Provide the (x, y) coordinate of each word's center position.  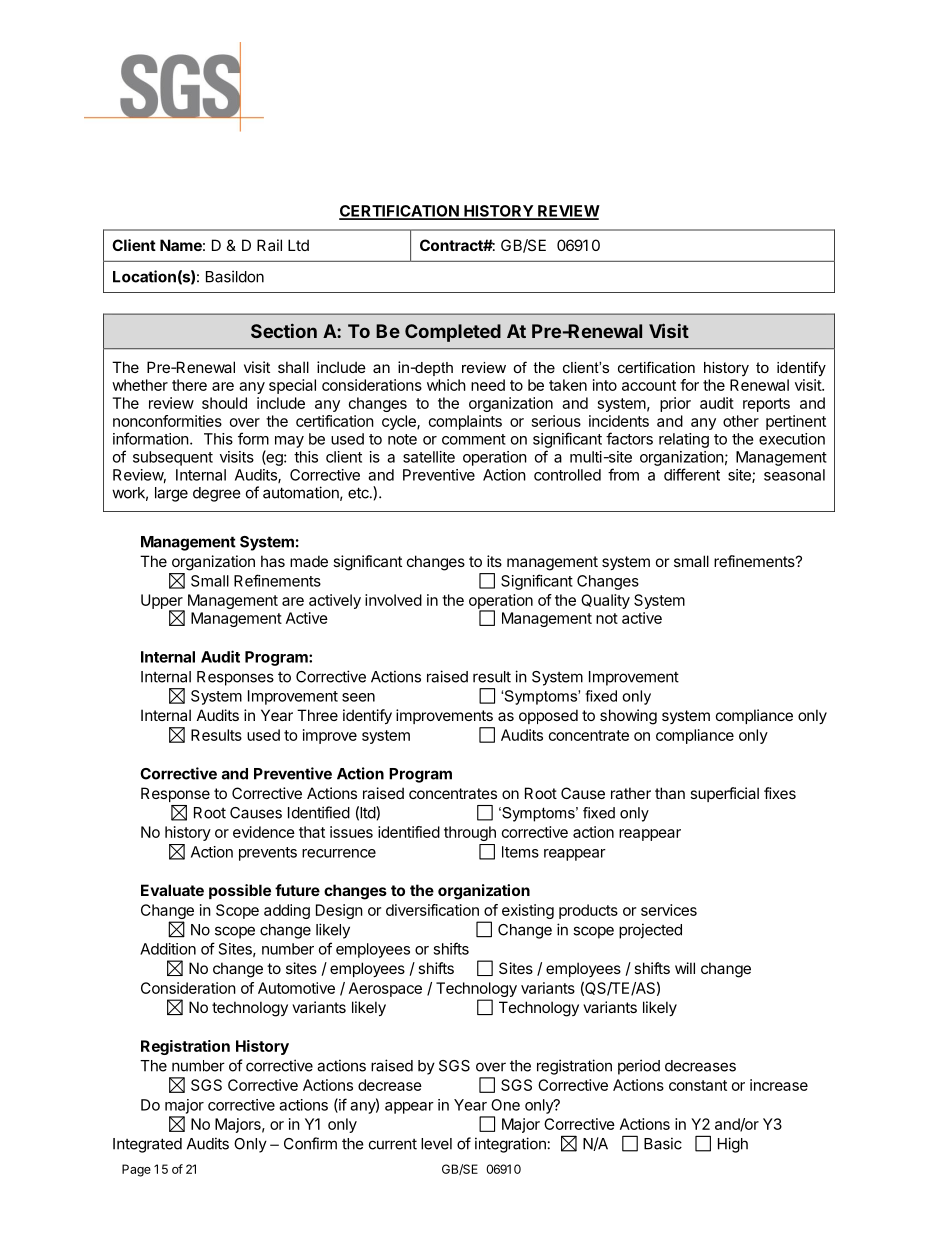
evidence (264, 832)
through (470, 833)
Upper (163, 602)
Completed (453, 333)
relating (684, 440)
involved (393, 600)
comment (474, 439)
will (685, 968)
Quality (605, 601)
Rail (269, 245)
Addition (168, 949)
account (649, 385)
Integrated (147, 1145)
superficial (724, 794)
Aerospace (385, 989)
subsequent (173, 458)
